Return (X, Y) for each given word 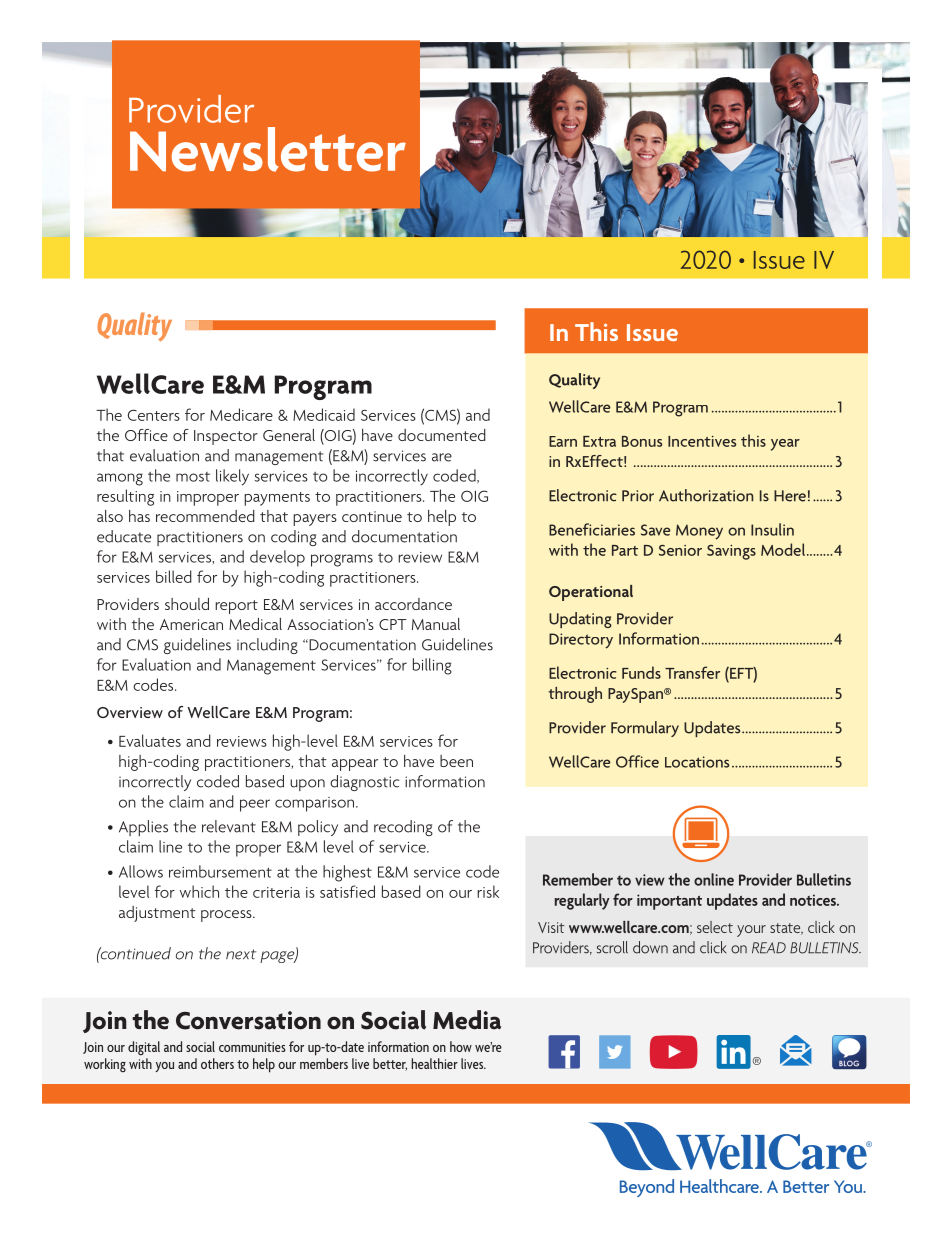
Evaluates (150, 740)
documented (442, 435)
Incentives (702, 441)
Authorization (706, 495)
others (217, 1063)
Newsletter (268, 149)
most (193, 477)
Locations (697, 762)
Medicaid (324, 414)
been (456, 761)
